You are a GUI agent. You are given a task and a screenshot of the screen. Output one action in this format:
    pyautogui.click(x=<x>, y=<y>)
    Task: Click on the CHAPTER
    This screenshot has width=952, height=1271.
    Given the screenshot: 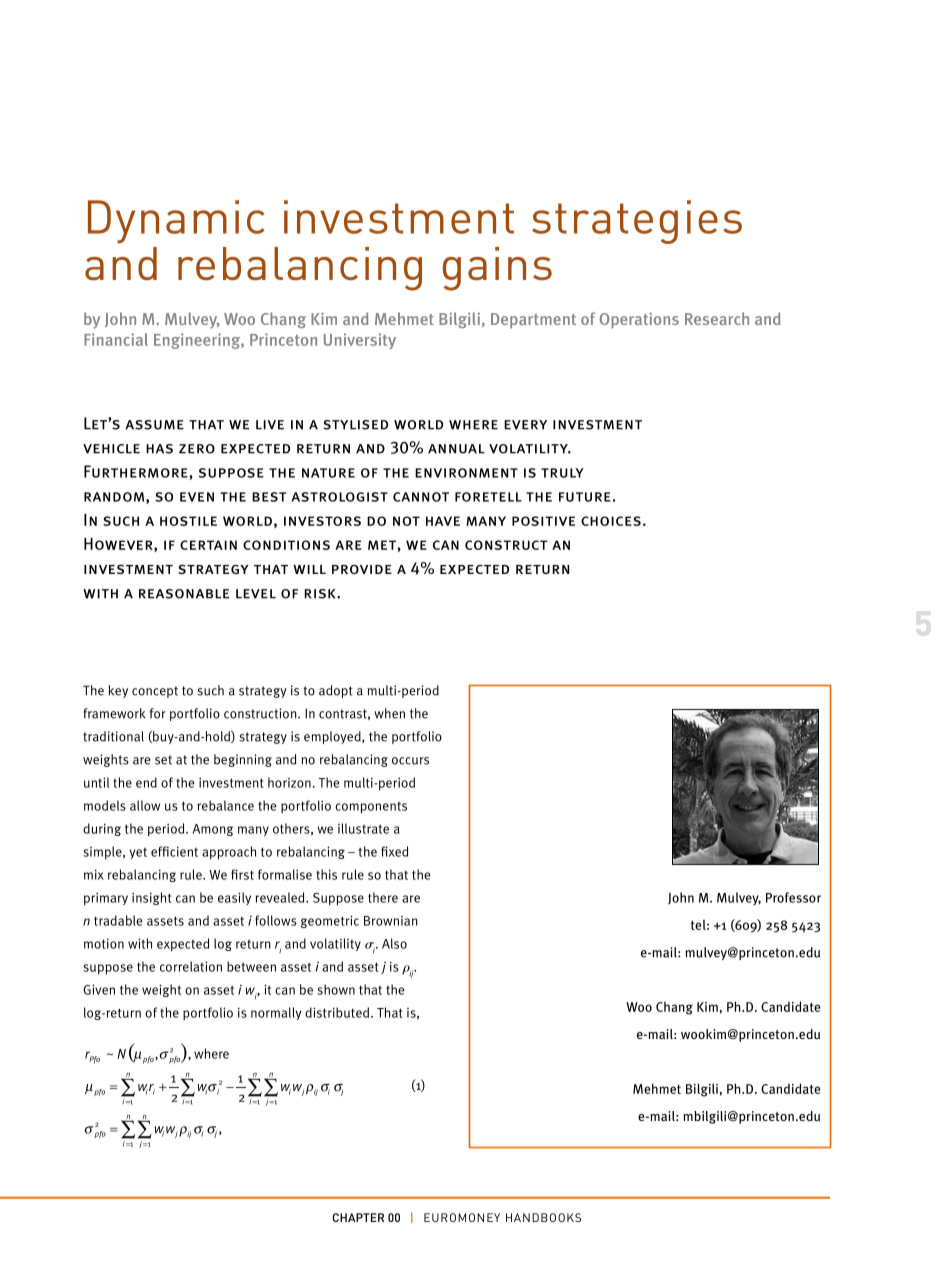 What is the action you would take?
    pyautogui.click(x=358, y=1217)
